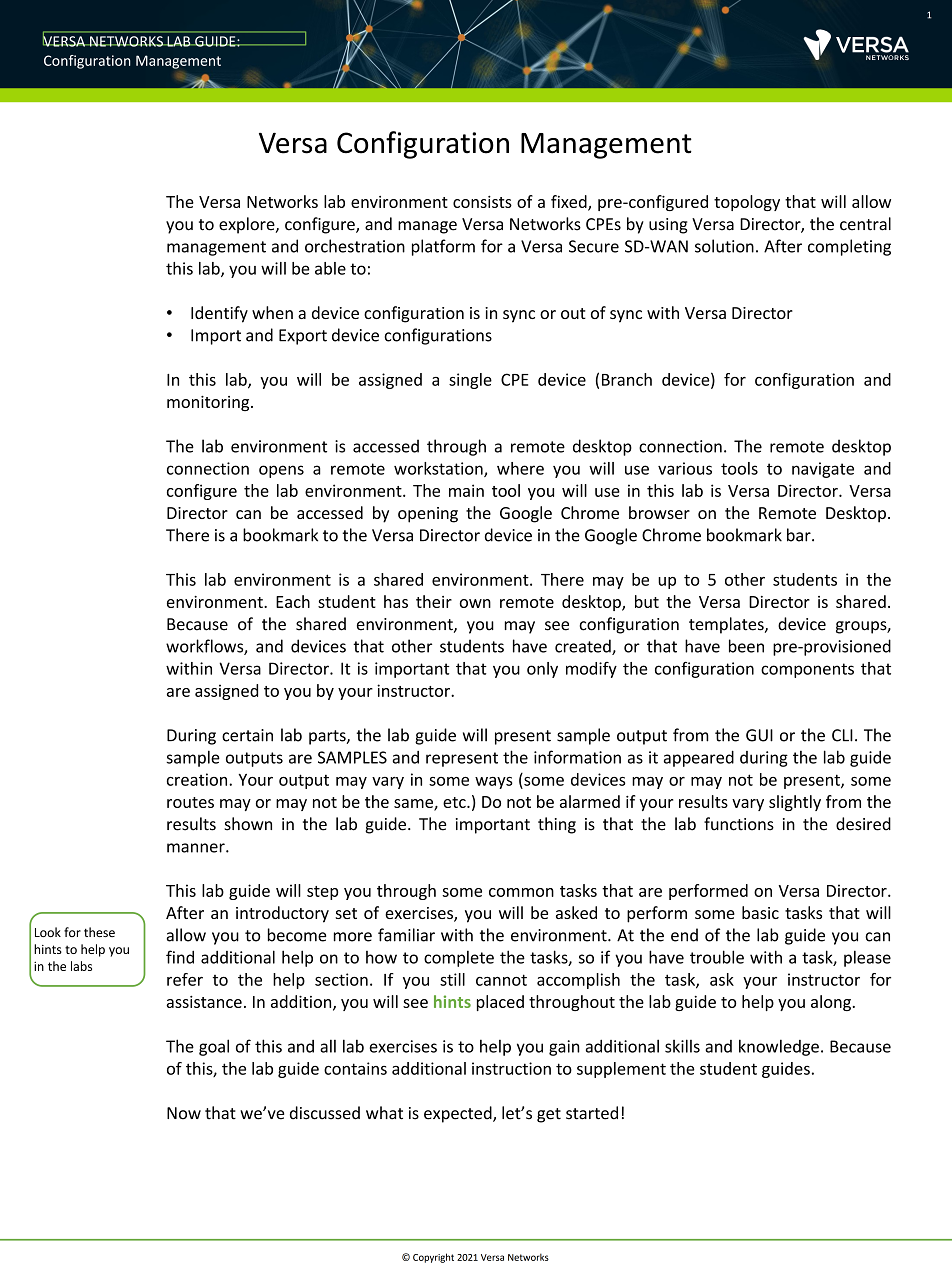  What do you see at coordinates (248, 225) in the screenshot?
I see `explore` at bounding box center [248, 225].
